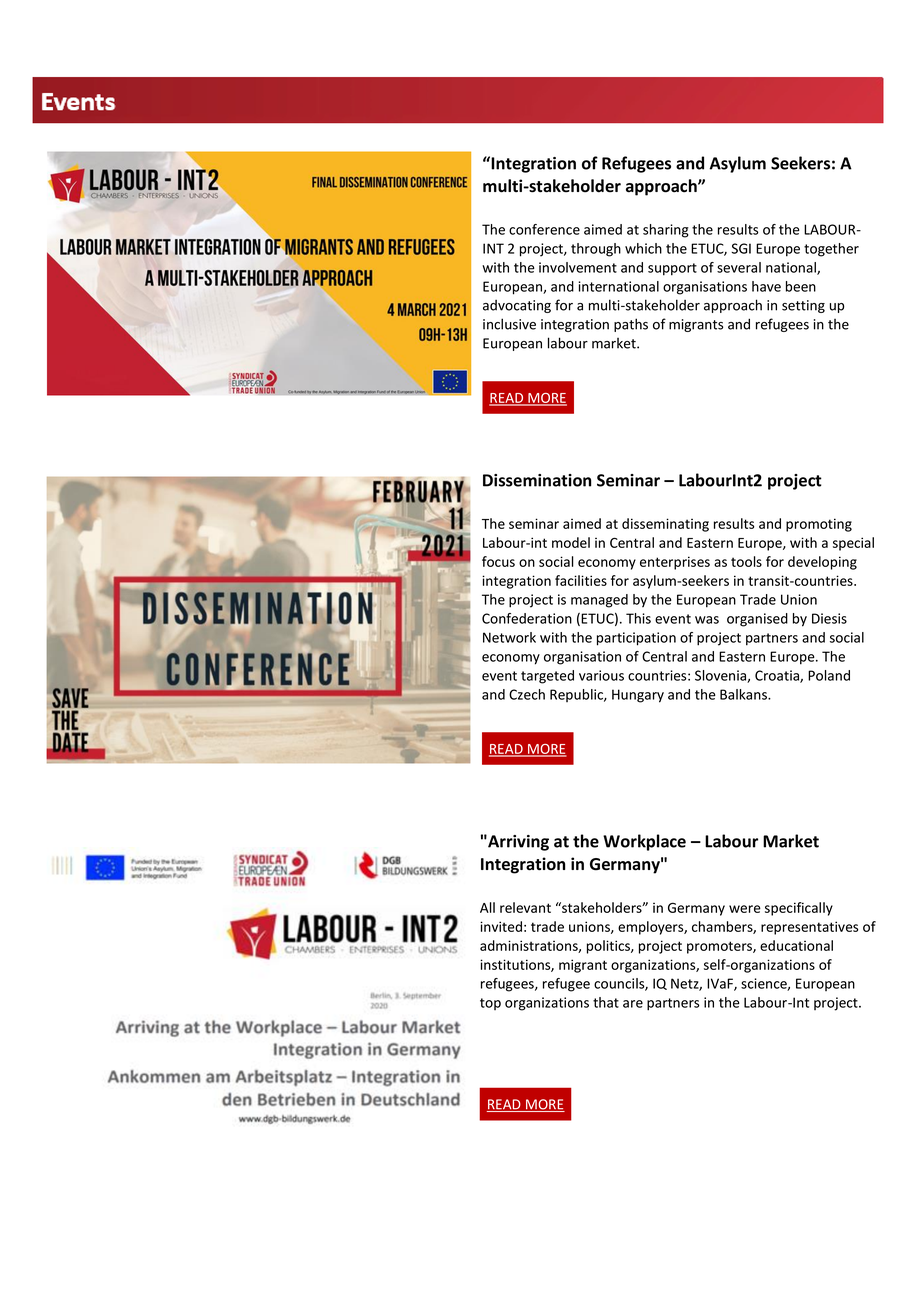 Image resolution: width=924 pixels, height=1308 pixels. What do you see at coordinates (638, 696) in the image?
I see `Hungary` at bounding box center [638, 696].
